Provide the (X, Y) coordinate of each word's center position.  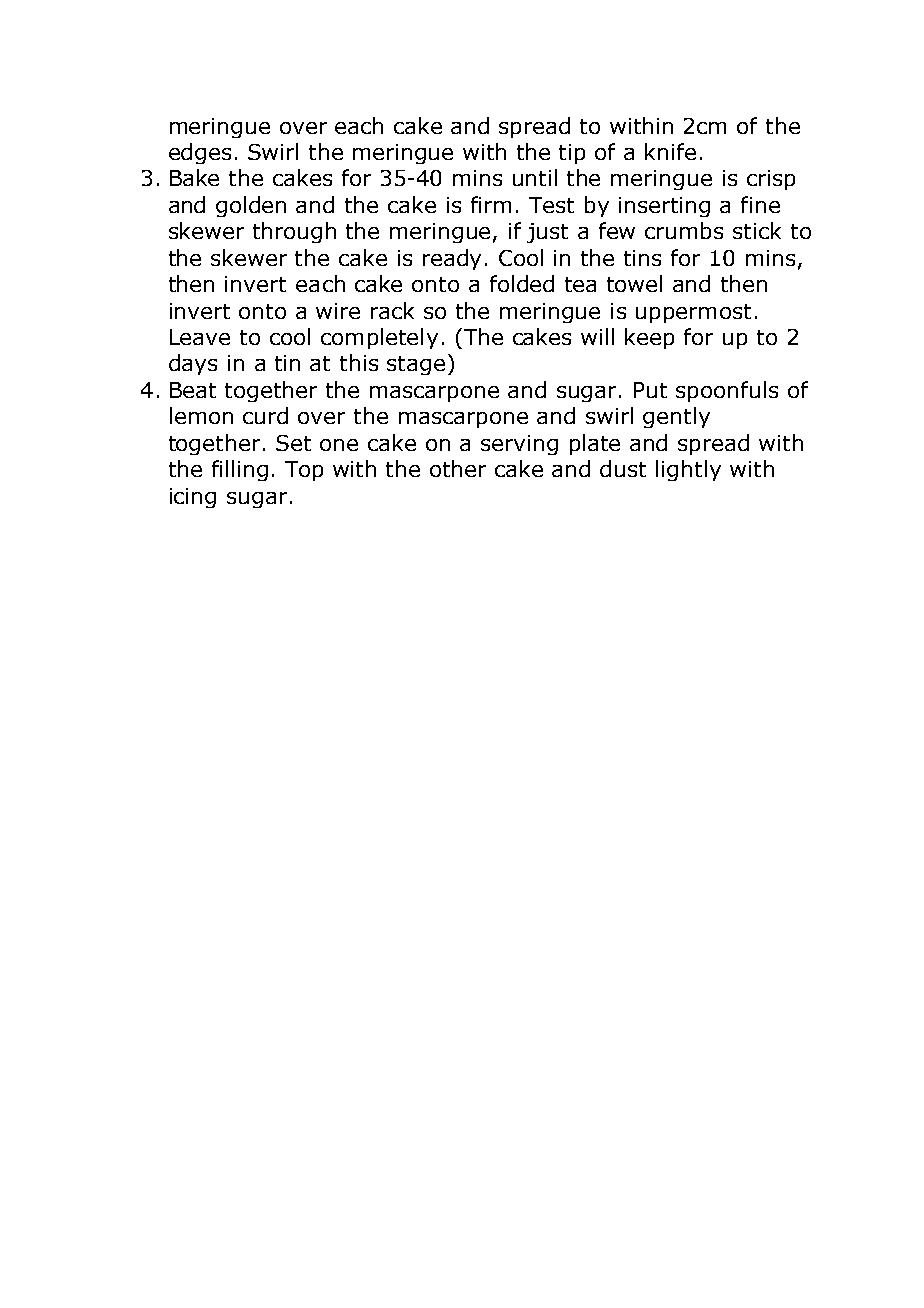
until (535, 177)
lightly (688, 470)
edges (200, 153)
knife (670, 151)
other (458, 468)
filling (240, 470)
